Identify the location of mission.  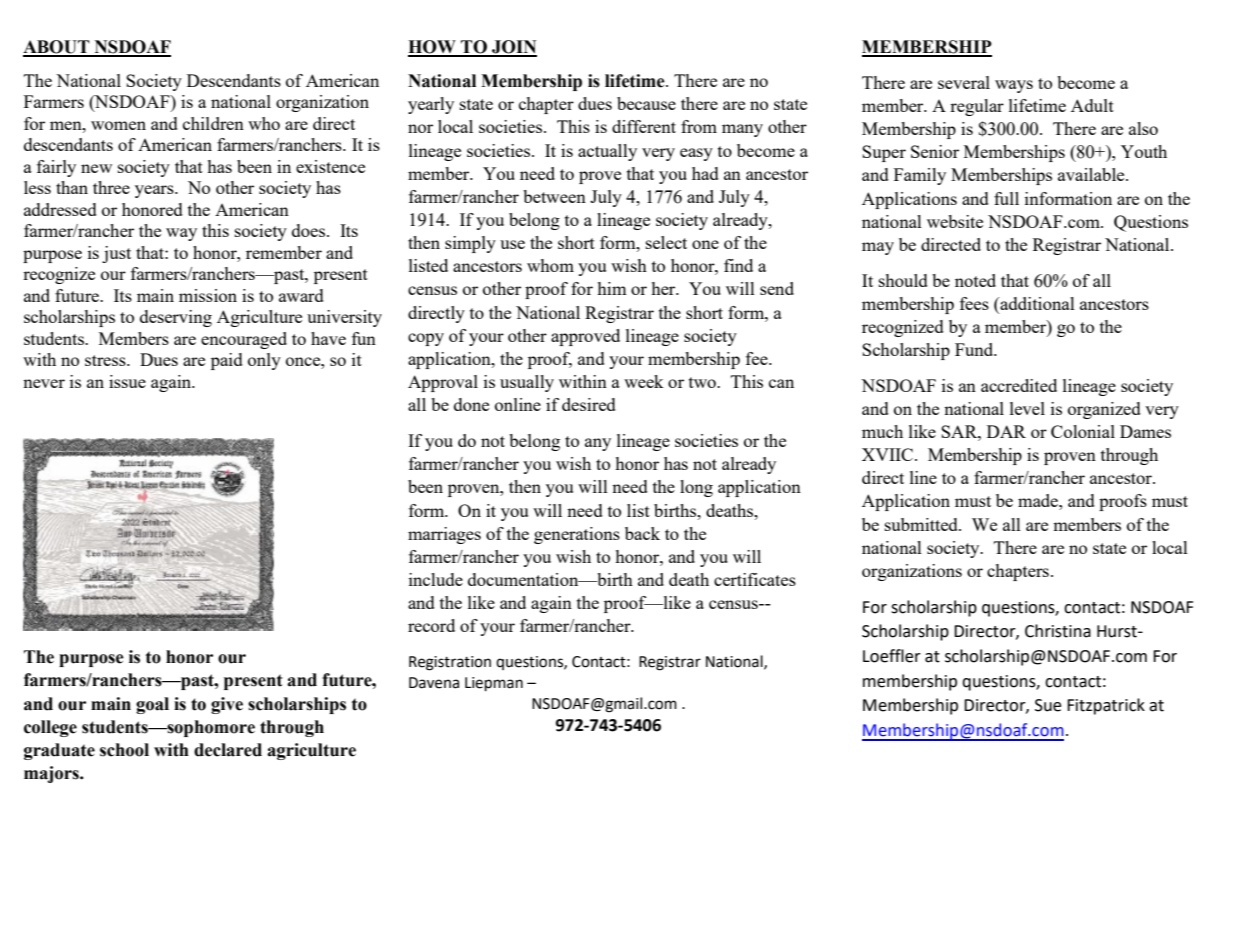
(208, 295).
